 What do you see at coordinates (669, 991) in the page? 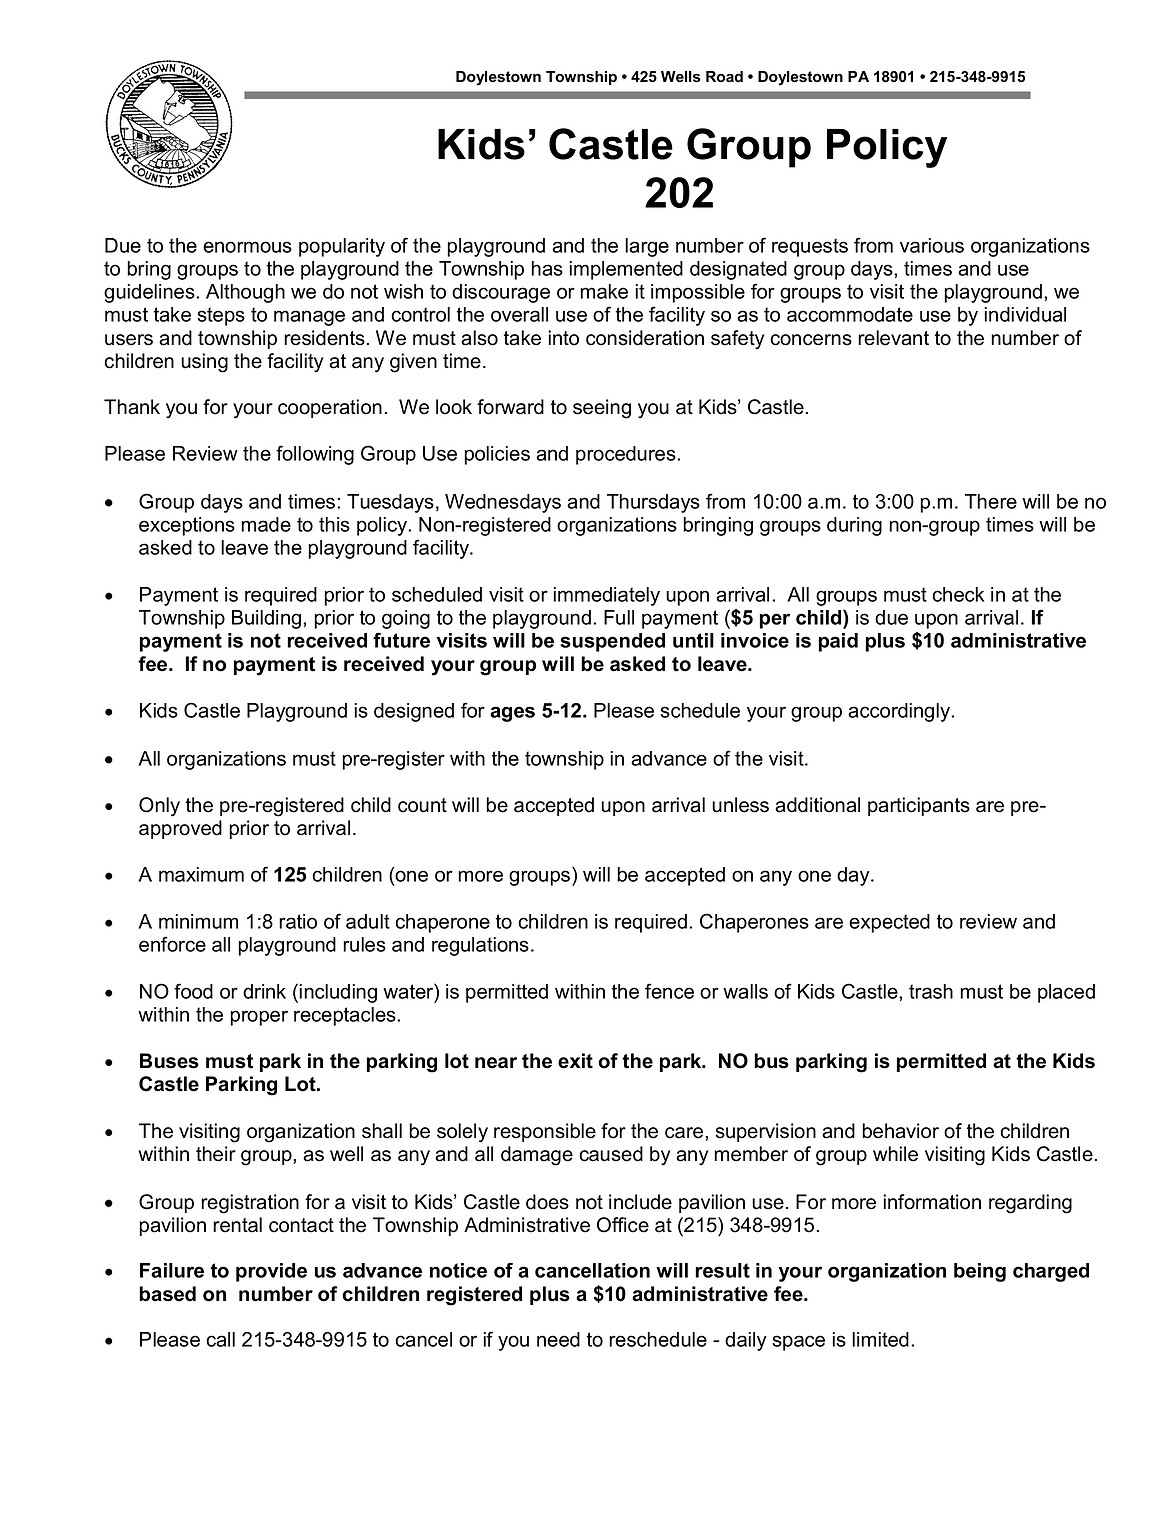
I see `fence` at bounding box center [669, 991].
